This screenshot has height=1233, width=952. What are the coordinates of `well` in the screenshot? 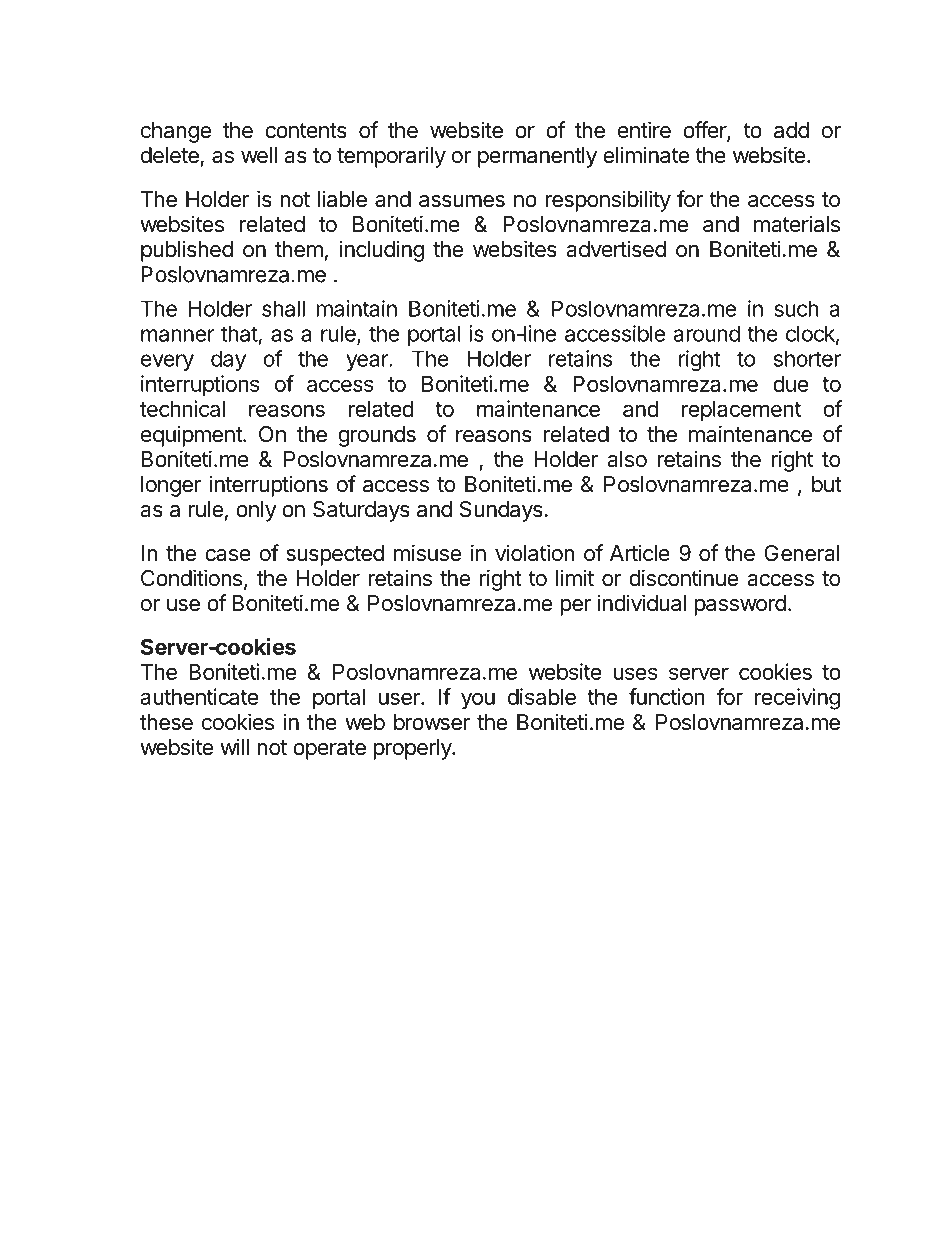 It's located at (259, 155).
